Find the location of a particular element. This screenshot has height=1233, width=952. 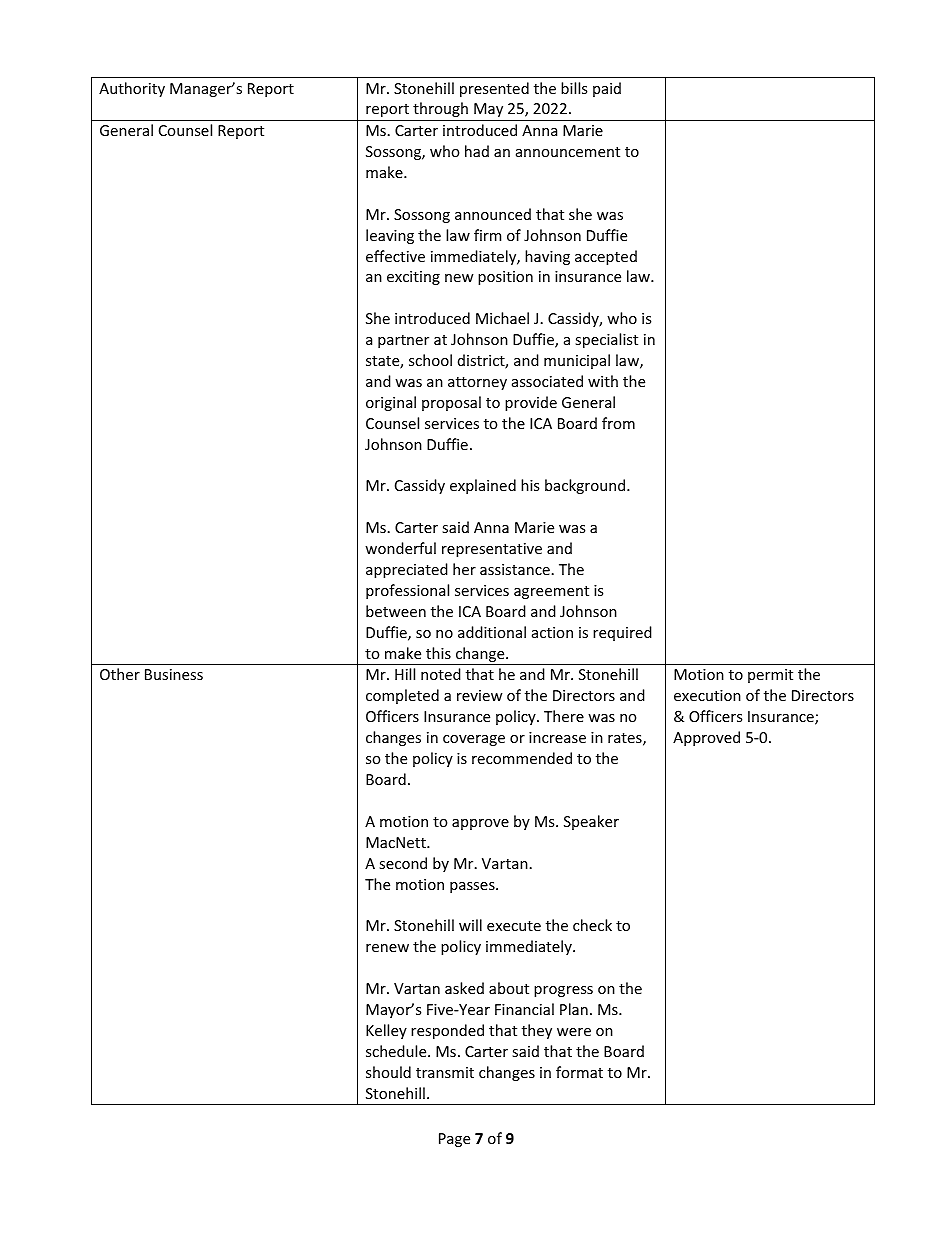

second is located at coordinates (403, 863).
